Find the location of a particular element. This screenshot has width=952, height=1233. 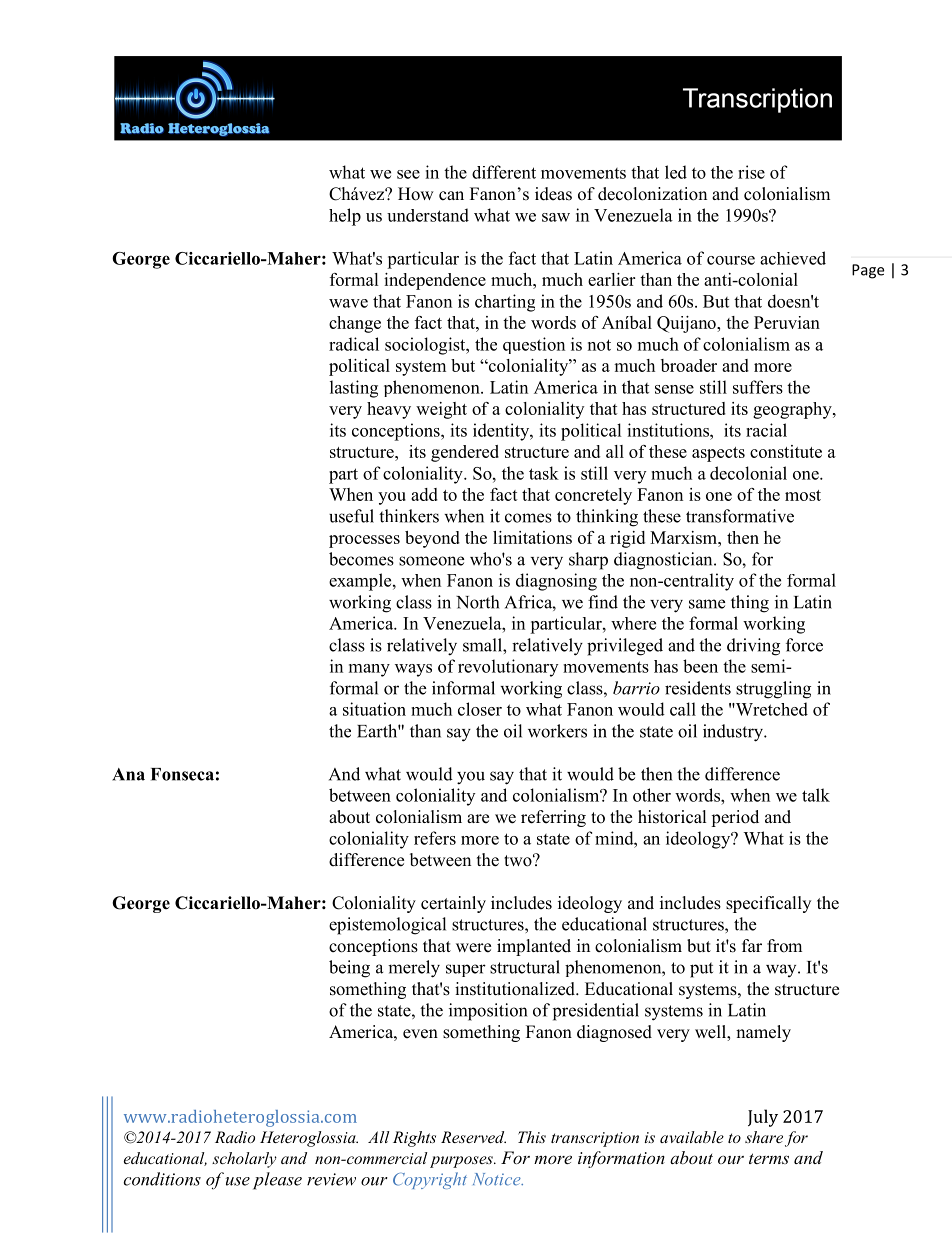

transformative is located at coordinates (740, 516).
